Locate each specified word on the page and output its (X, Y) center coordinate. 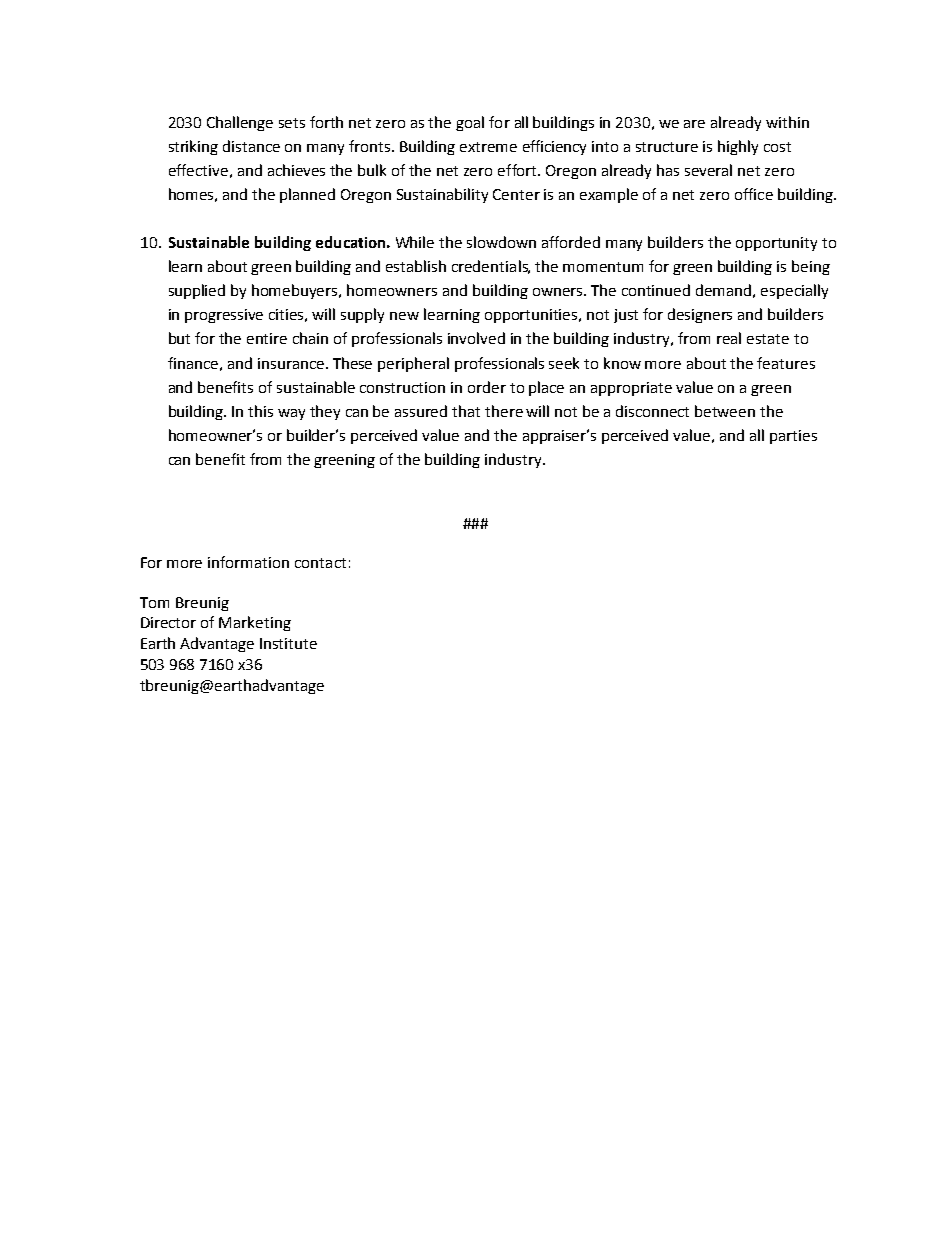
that (466, 411)
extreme (488, 147)
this (260, 411)
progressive (224, 316)
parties (793, 437)
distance (251, 146)
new (404, 316)
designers (700, 315)
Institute (288, 643)
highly (738, 147)
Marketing (255, 623)
